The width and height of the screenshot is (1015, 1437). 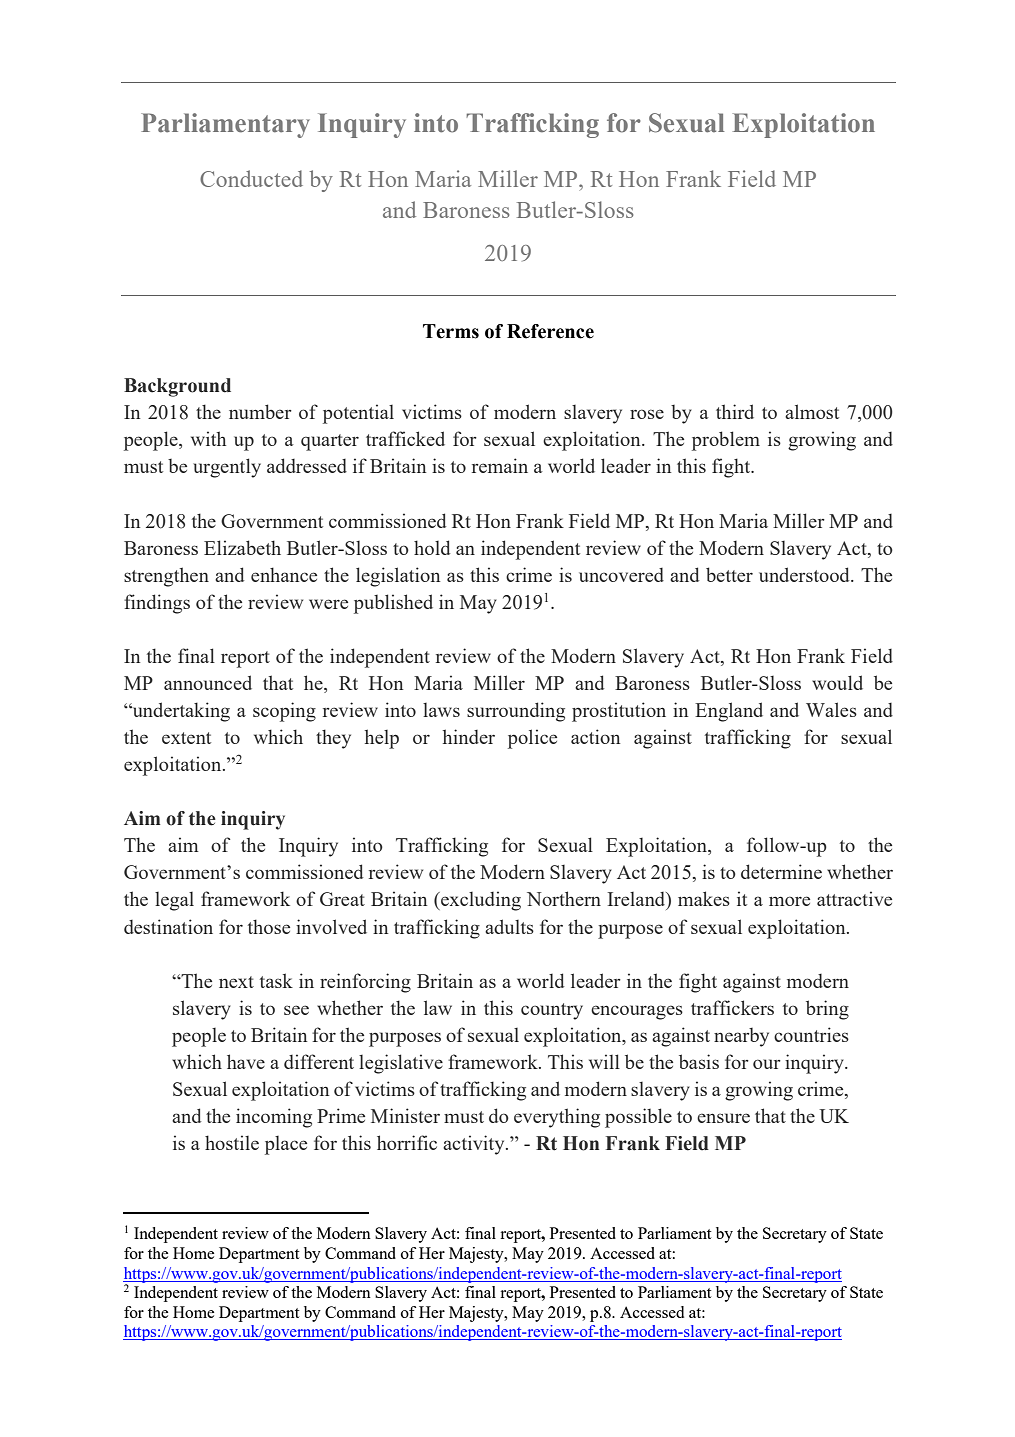 What do you see at coordinates (557, 1118) in the screenshot?
I see `everything` at bounding box center [557, 1118].
